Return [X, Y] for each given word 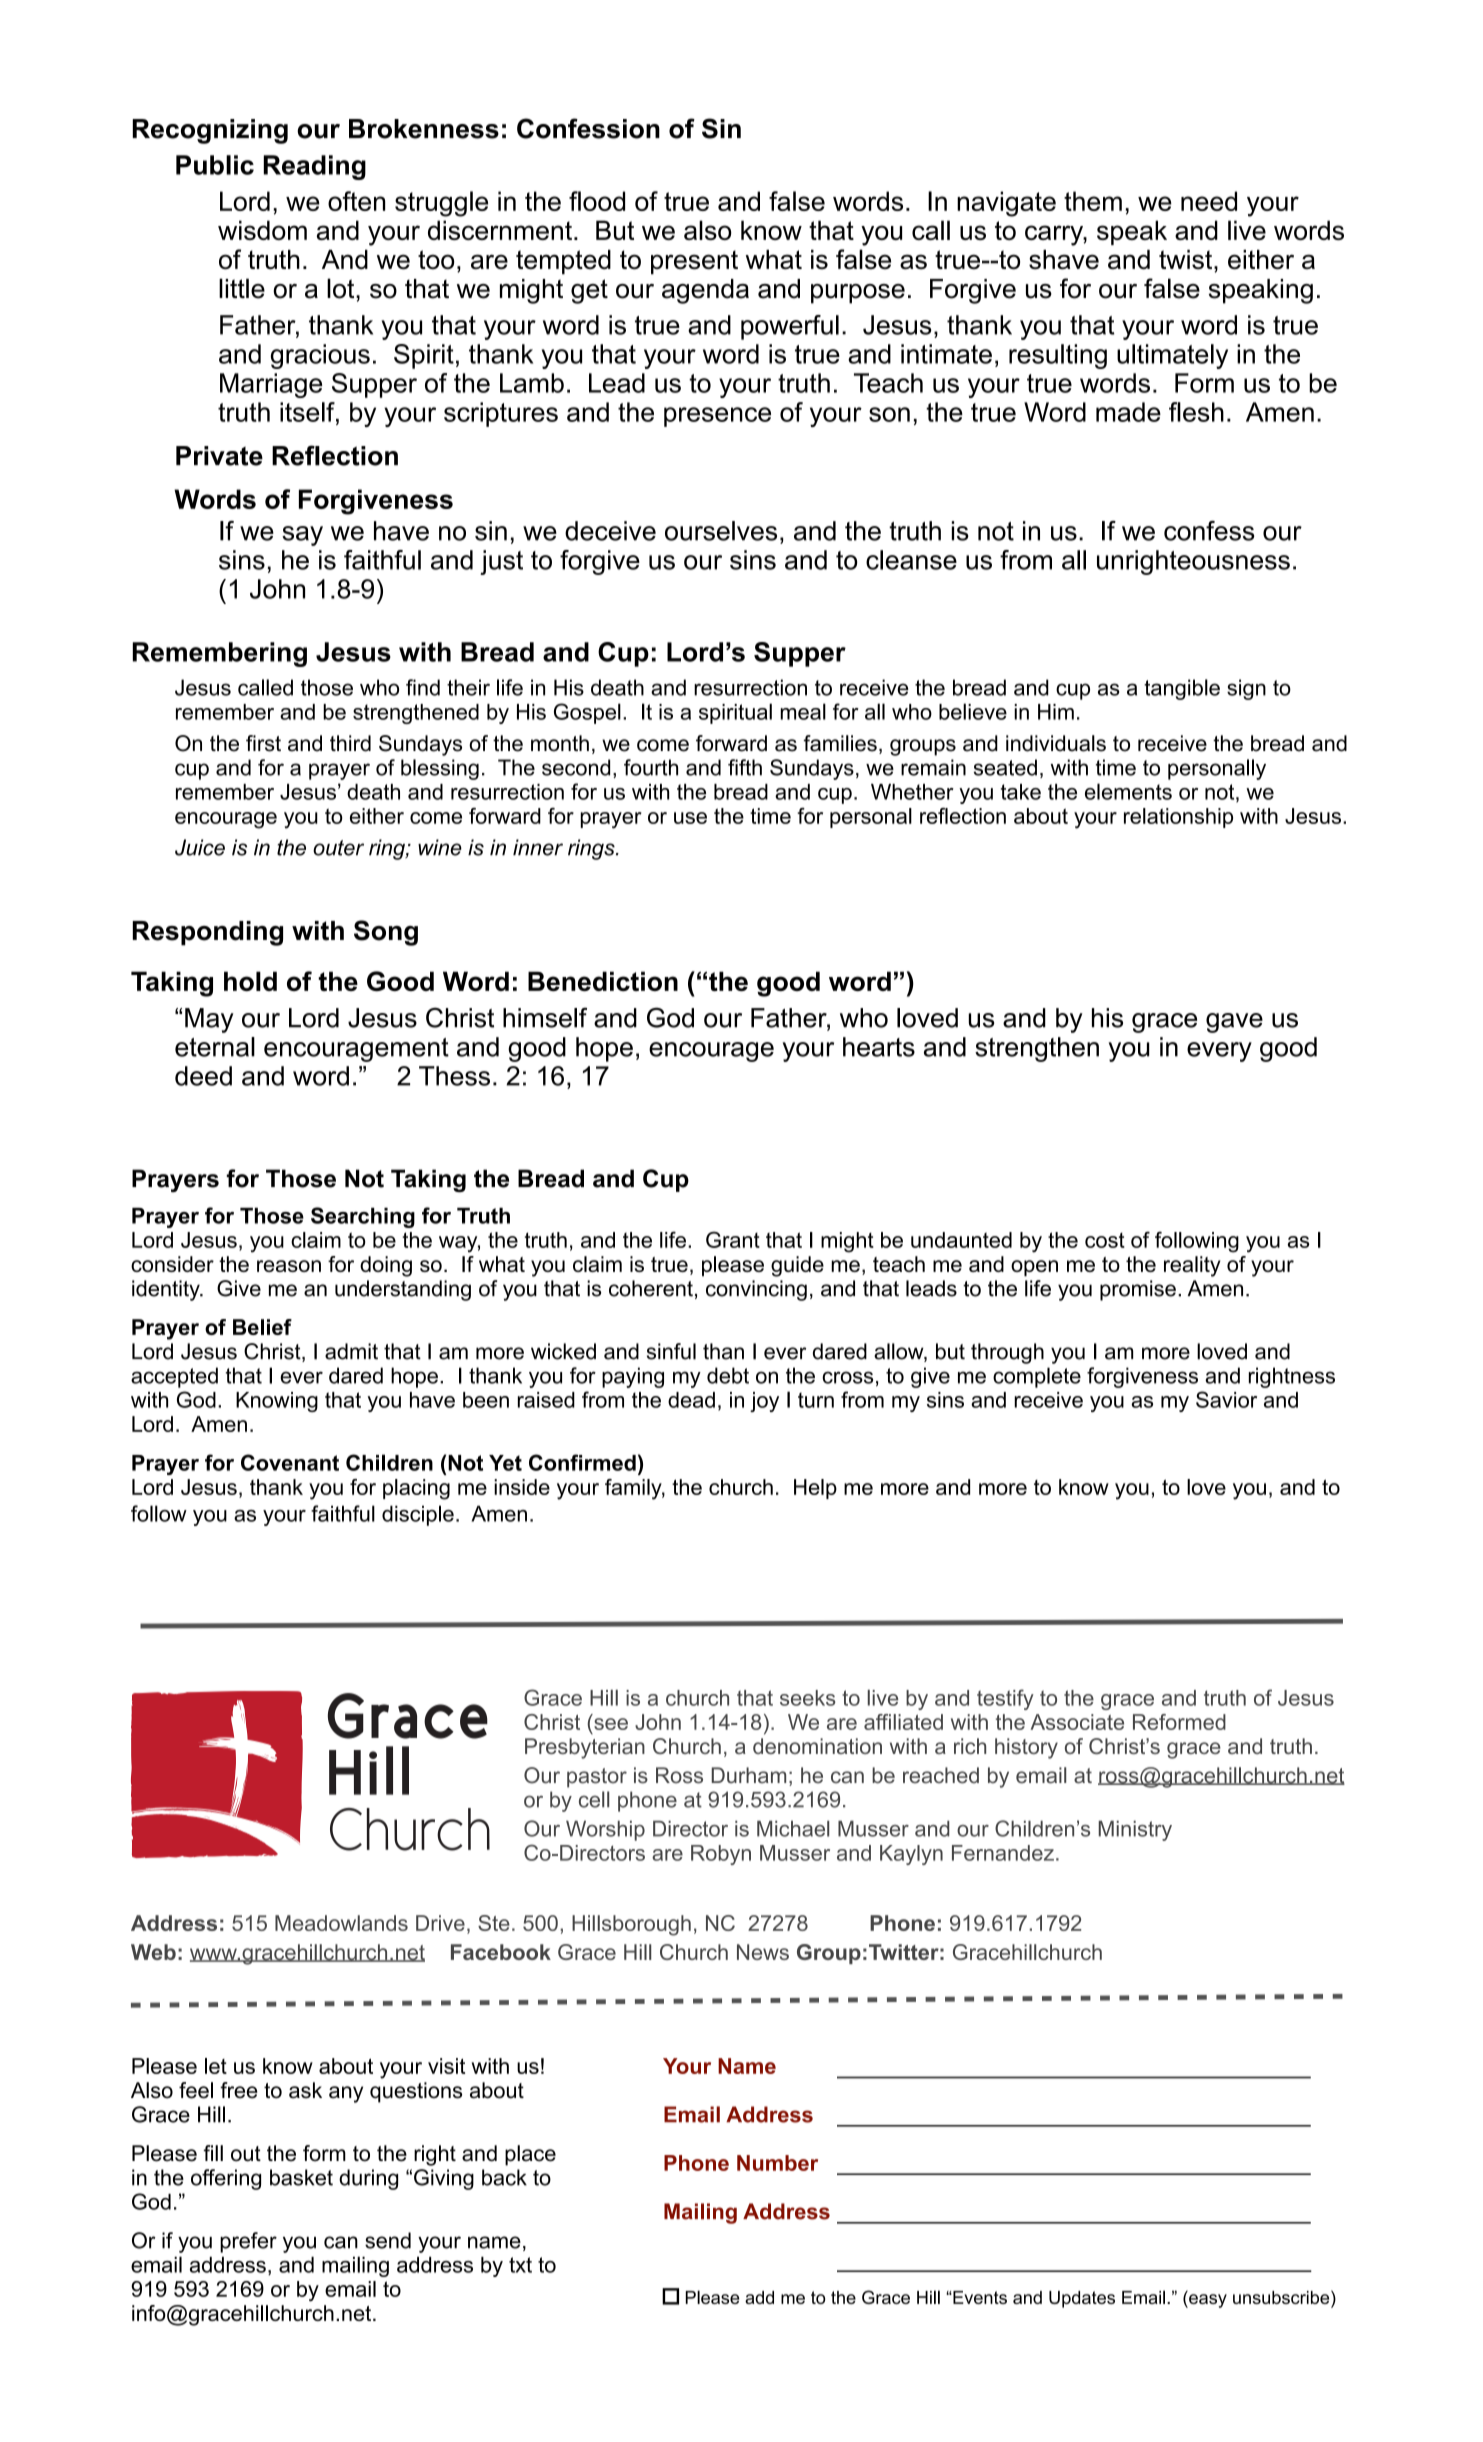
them [1093, 201]
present [694, 262]
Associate [1077, 1722]
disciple [418, 1515]
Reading [314, 167]
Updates [1082, 2299]
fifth [745, 767]
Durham [748, 1775]
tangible [1182, 689]
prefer [248, 2242]
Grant [733, 1239]
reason [289, 1266]
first [263, 743]
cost [1105, 1240]
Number [777, 2163]
